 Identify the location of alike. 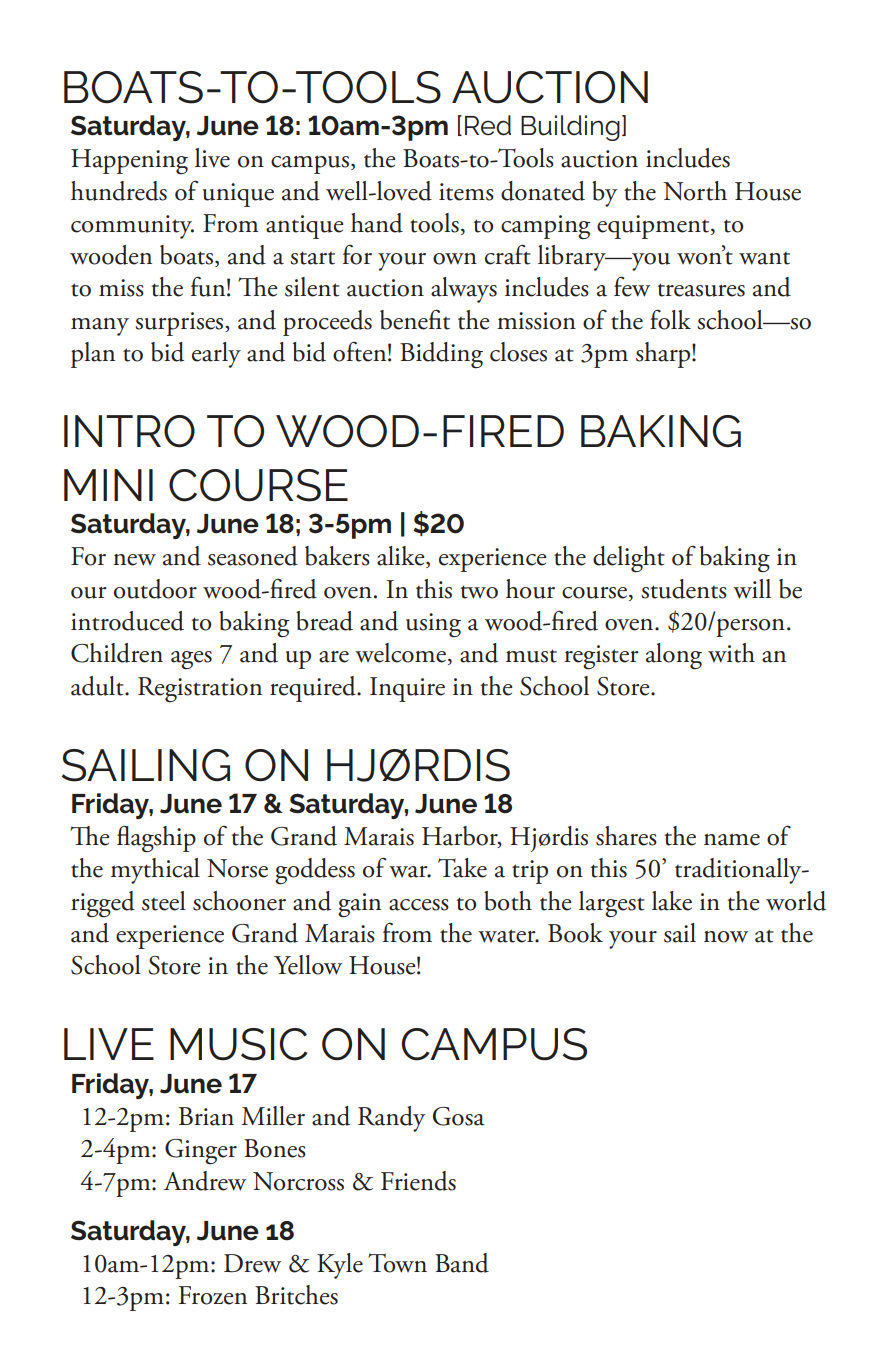
(402, 557).
